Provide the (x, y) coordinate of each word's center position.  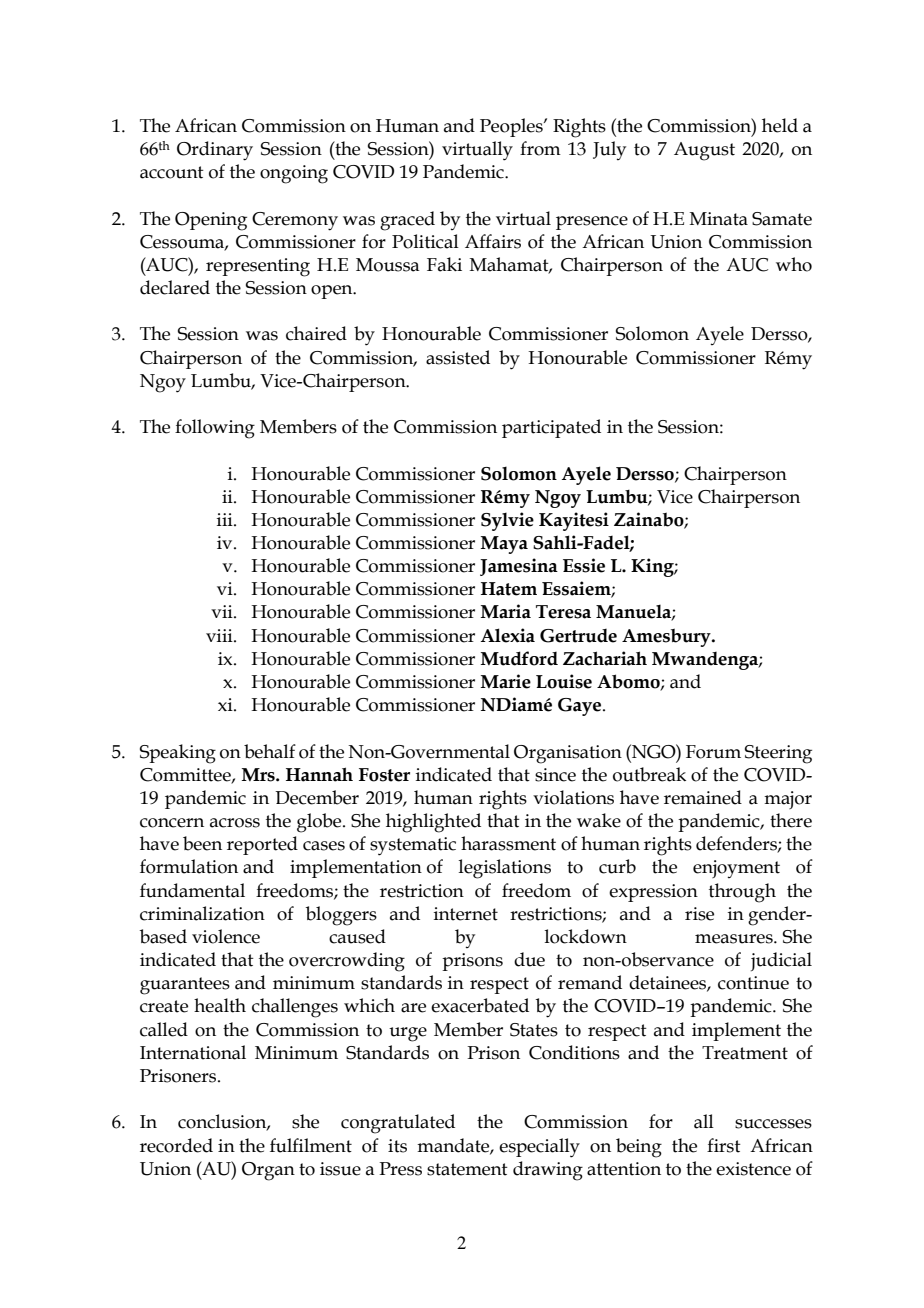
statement (467, 1169)
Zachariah (605, 658)
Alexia (508, 635)
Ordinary (215, 151)
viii (220, 635)
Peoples (512, 127)
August (704, 151)
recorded (176, 1145)
